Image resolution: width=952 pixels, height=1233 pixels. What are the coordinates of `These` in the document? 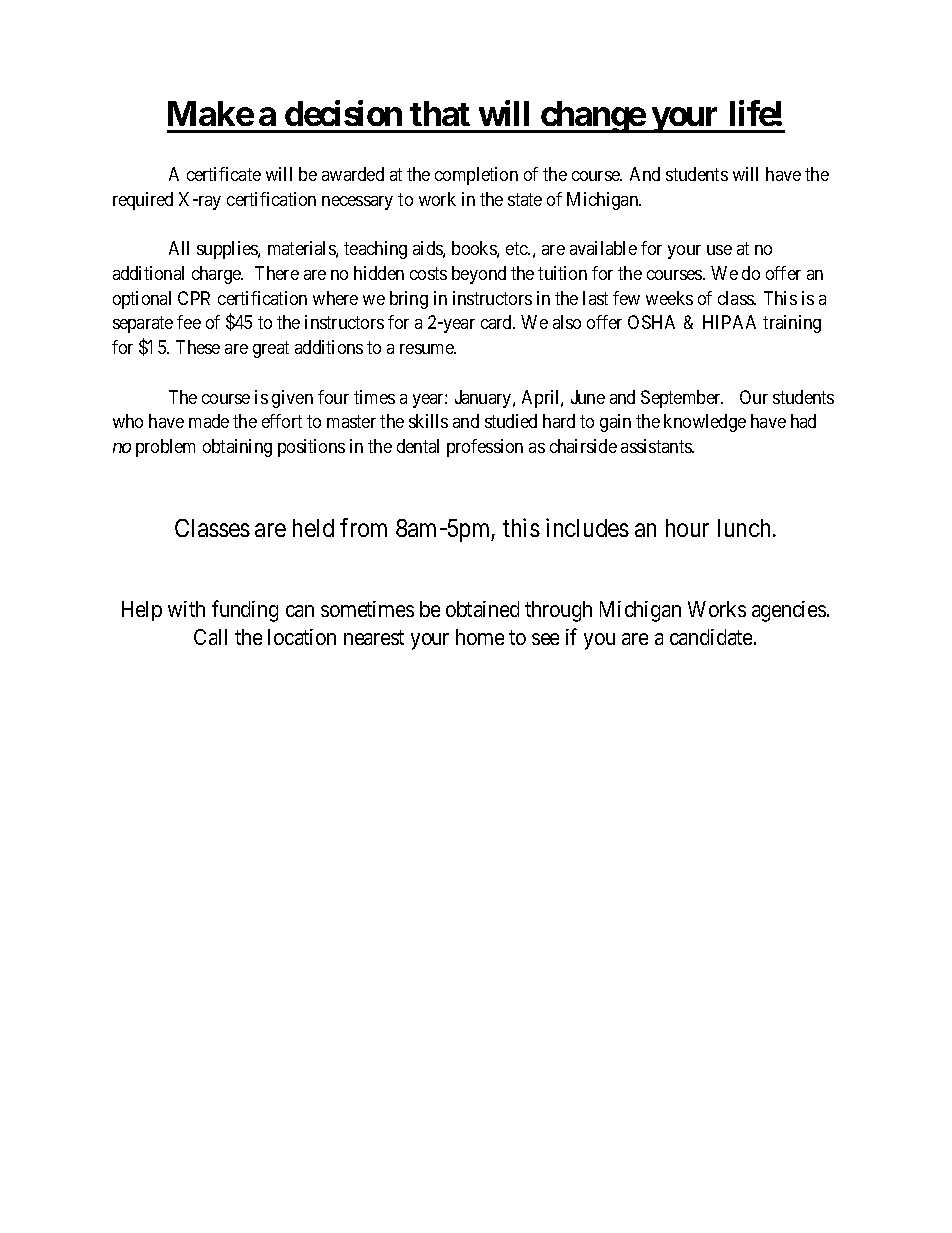 It's located at (198, 347).
